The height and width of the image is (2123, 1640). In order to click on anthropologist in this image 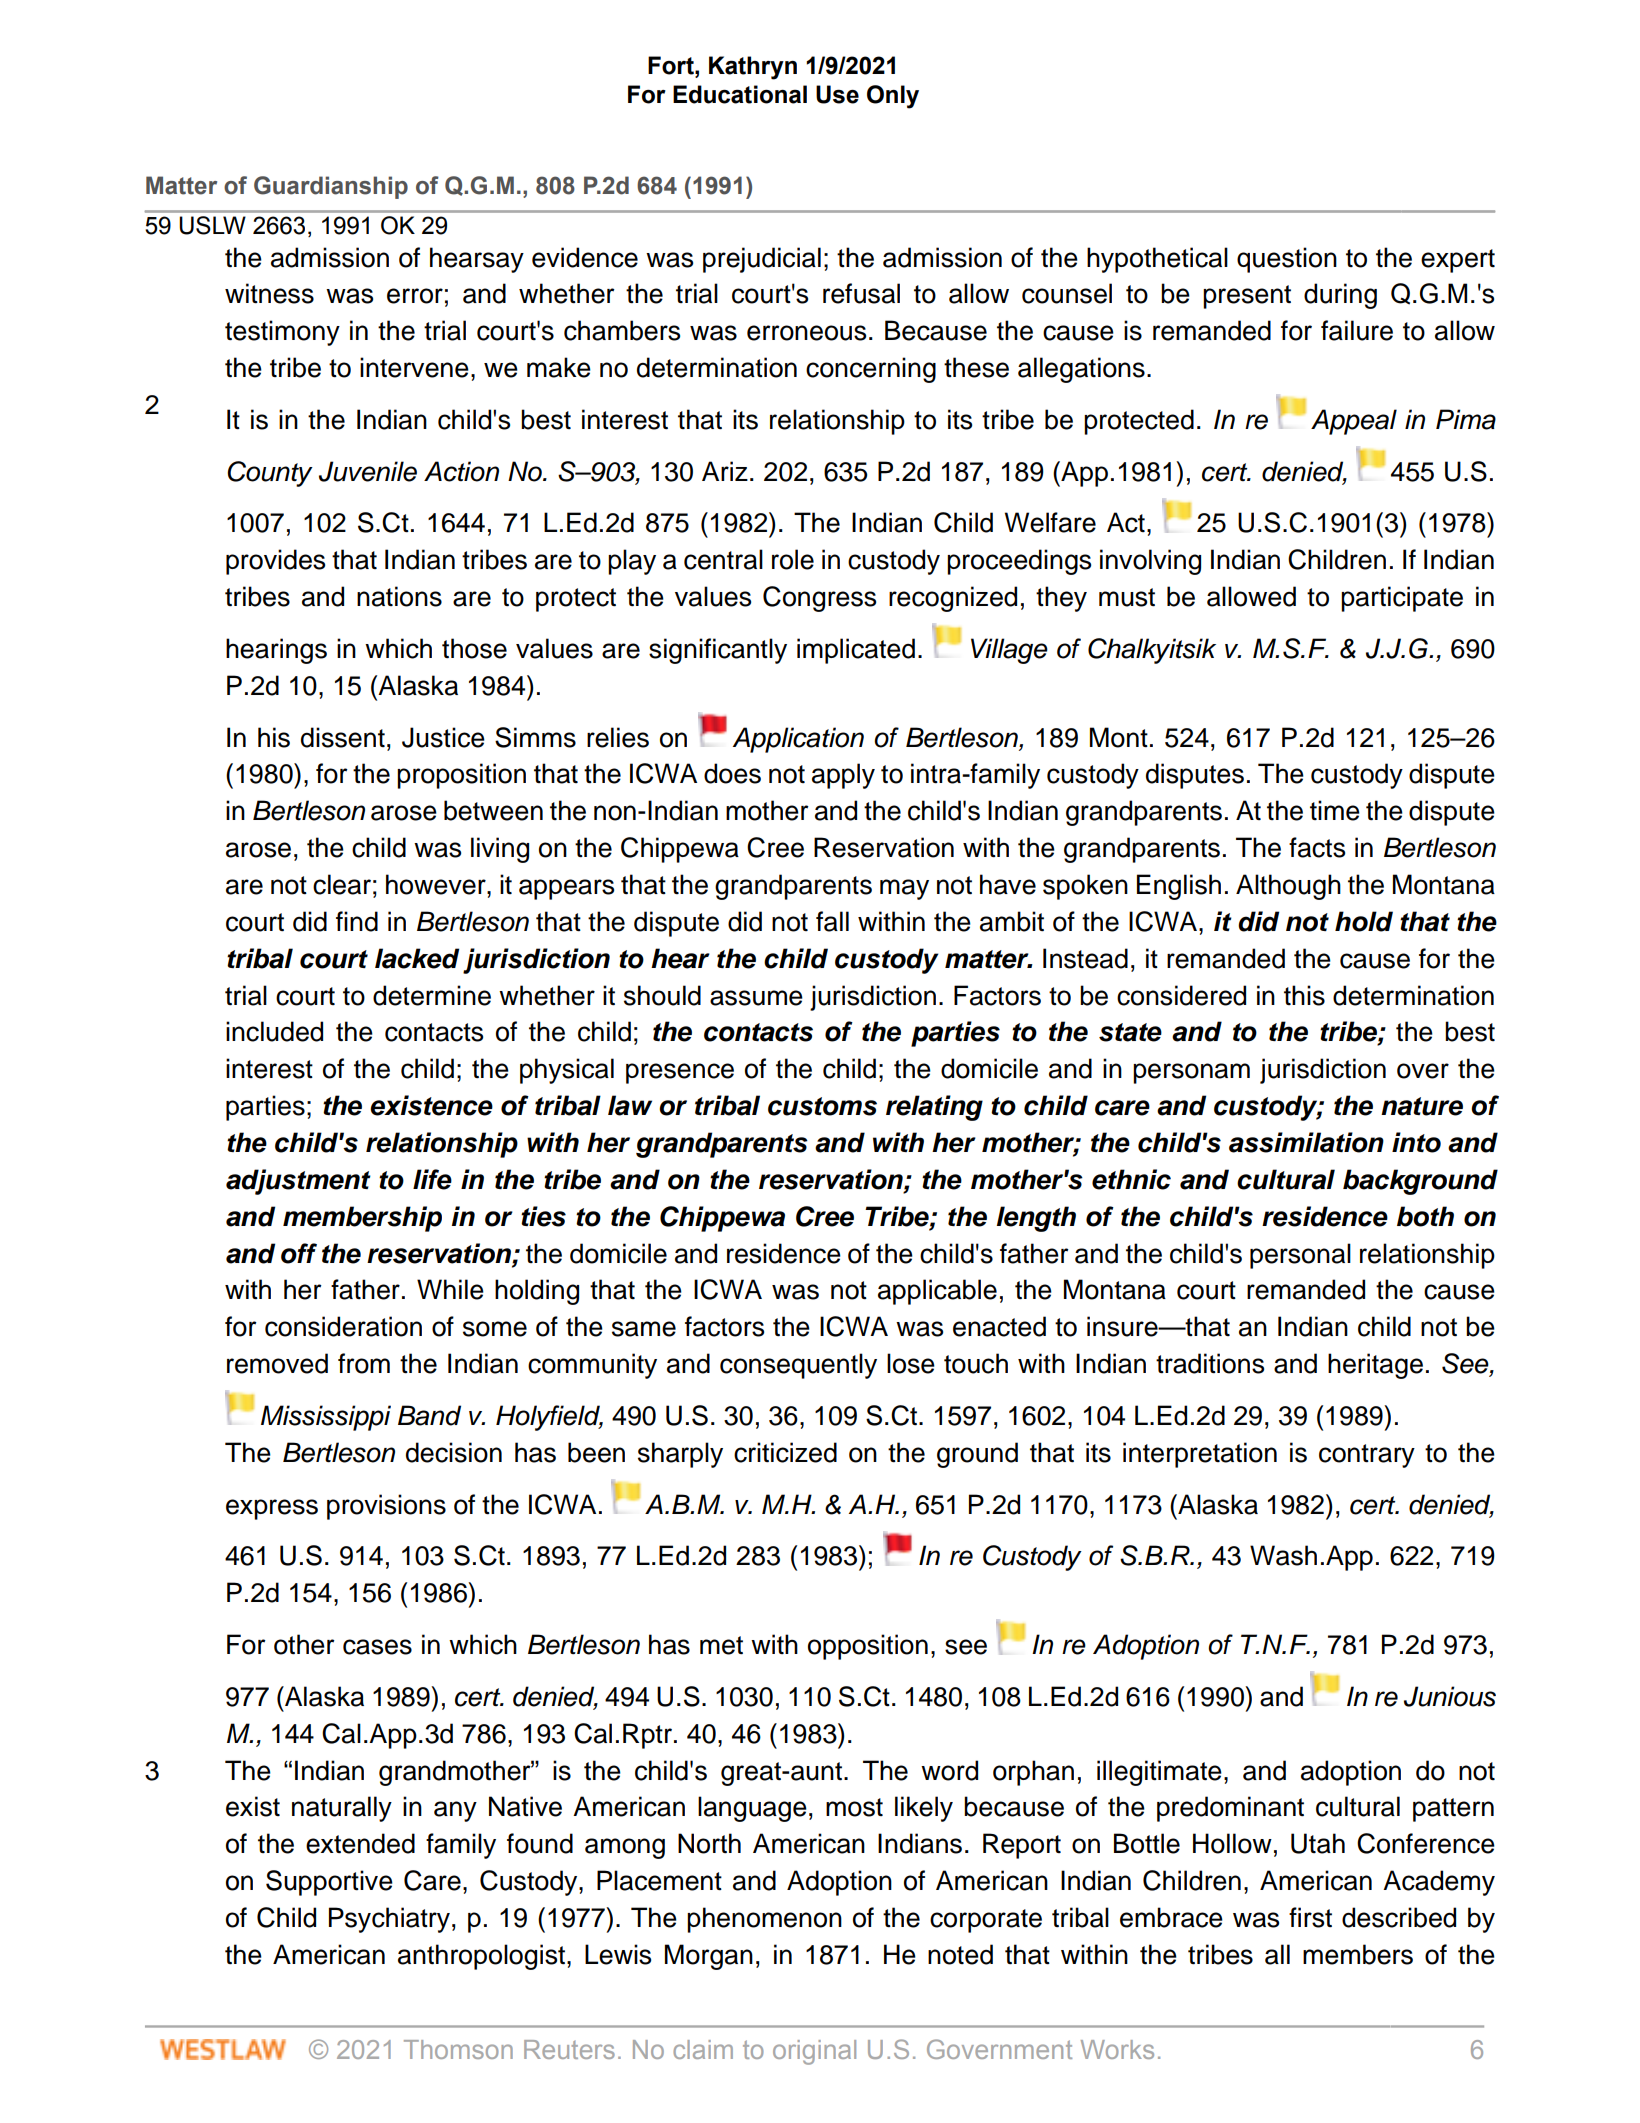, I will do `click(481, 1957)`.
